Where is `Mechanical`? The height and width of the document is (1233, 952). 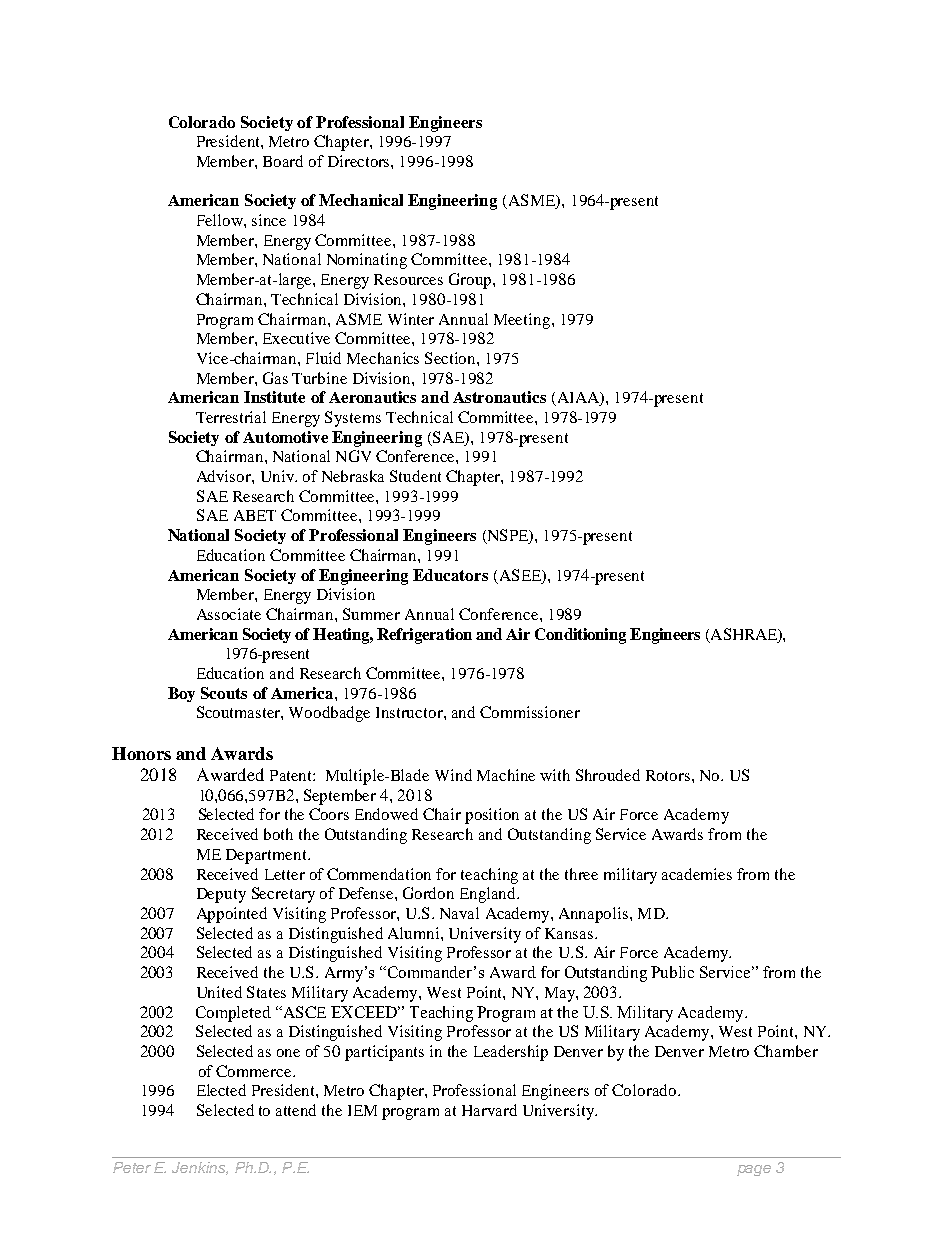 Mechanical is located at coordinates (361, 200).
